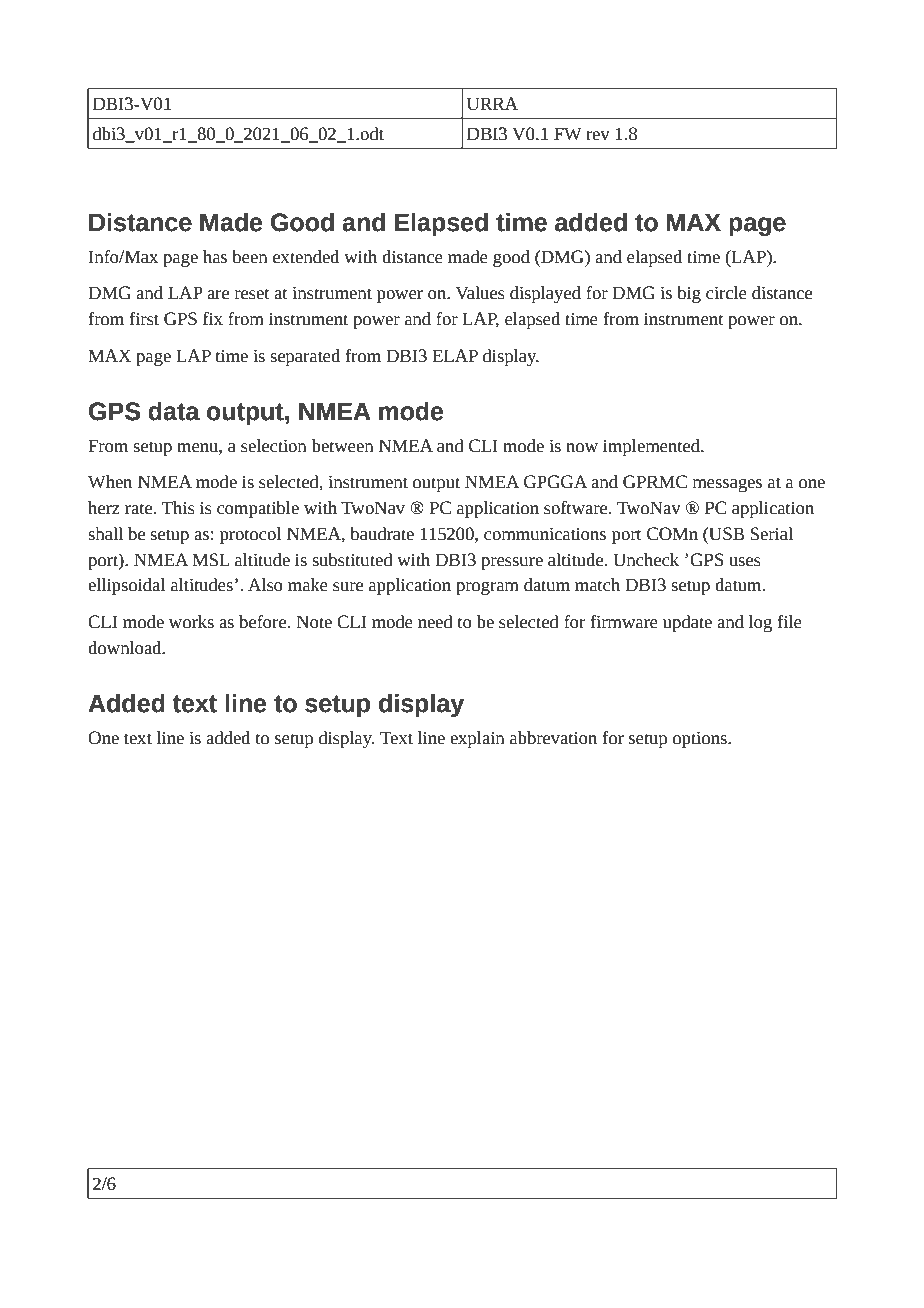 This page has width=924, height=1308. What do you see at coordinates (689, 294) in the page?
I see `big` at bounding box center [689, 294].
